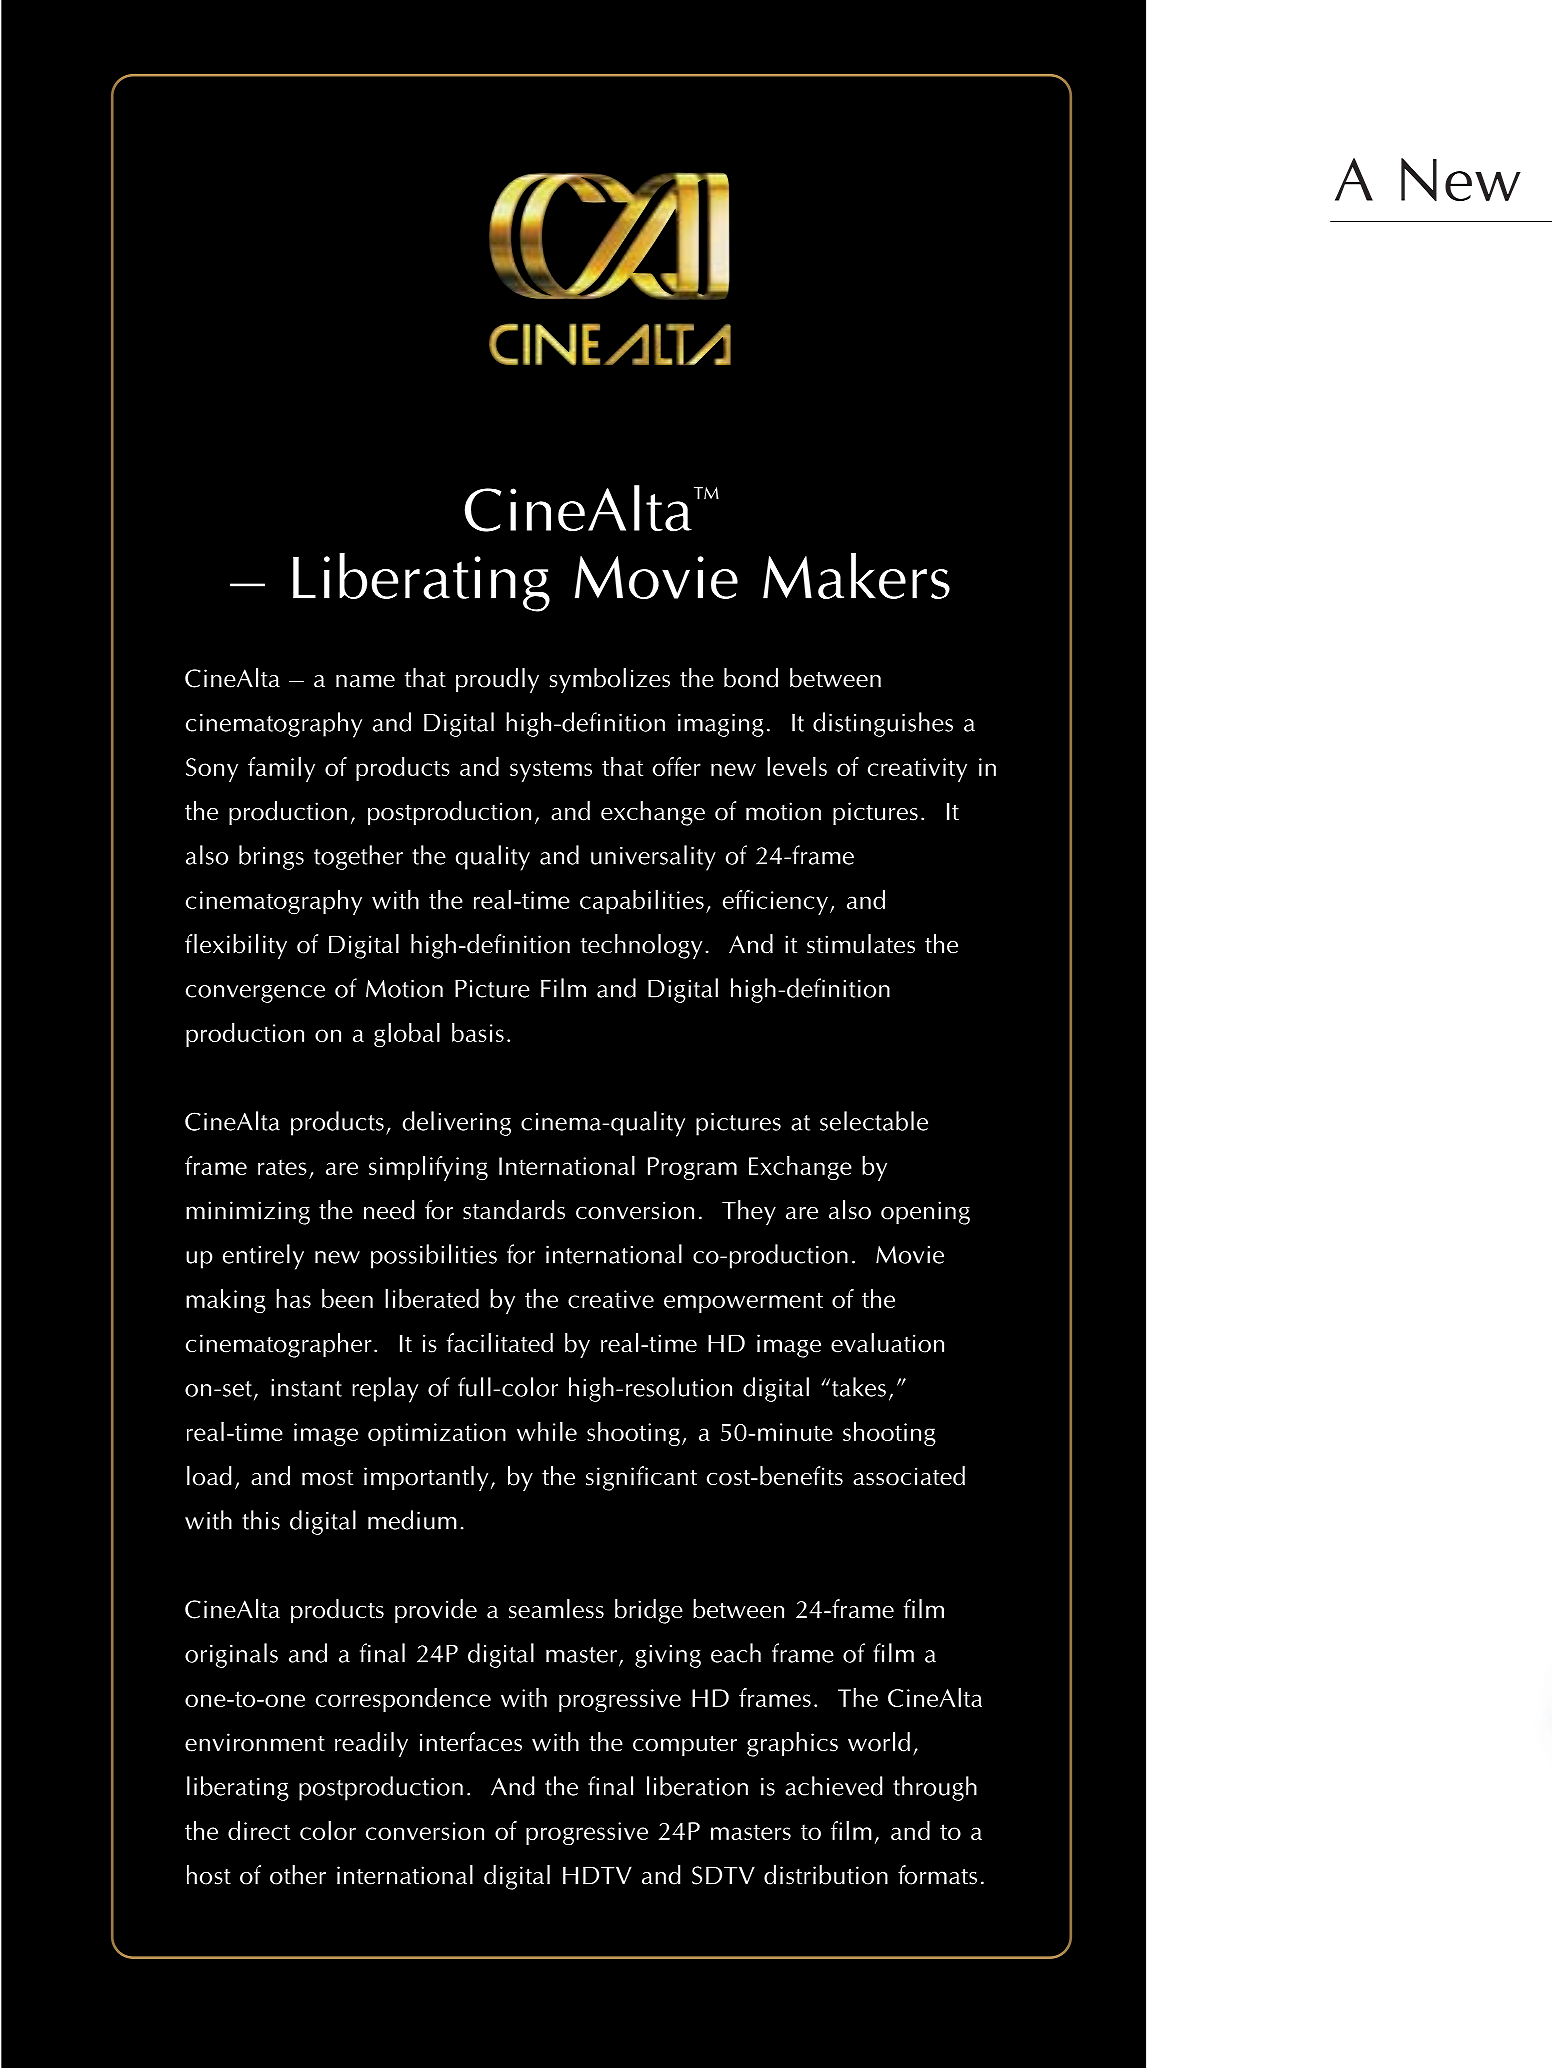 The width and height of the screenshot is (1552, 2068). What do you see at coordinates (925, 1213) in the screenshot?
I see `opening` at bounding box center [925, 1213].
